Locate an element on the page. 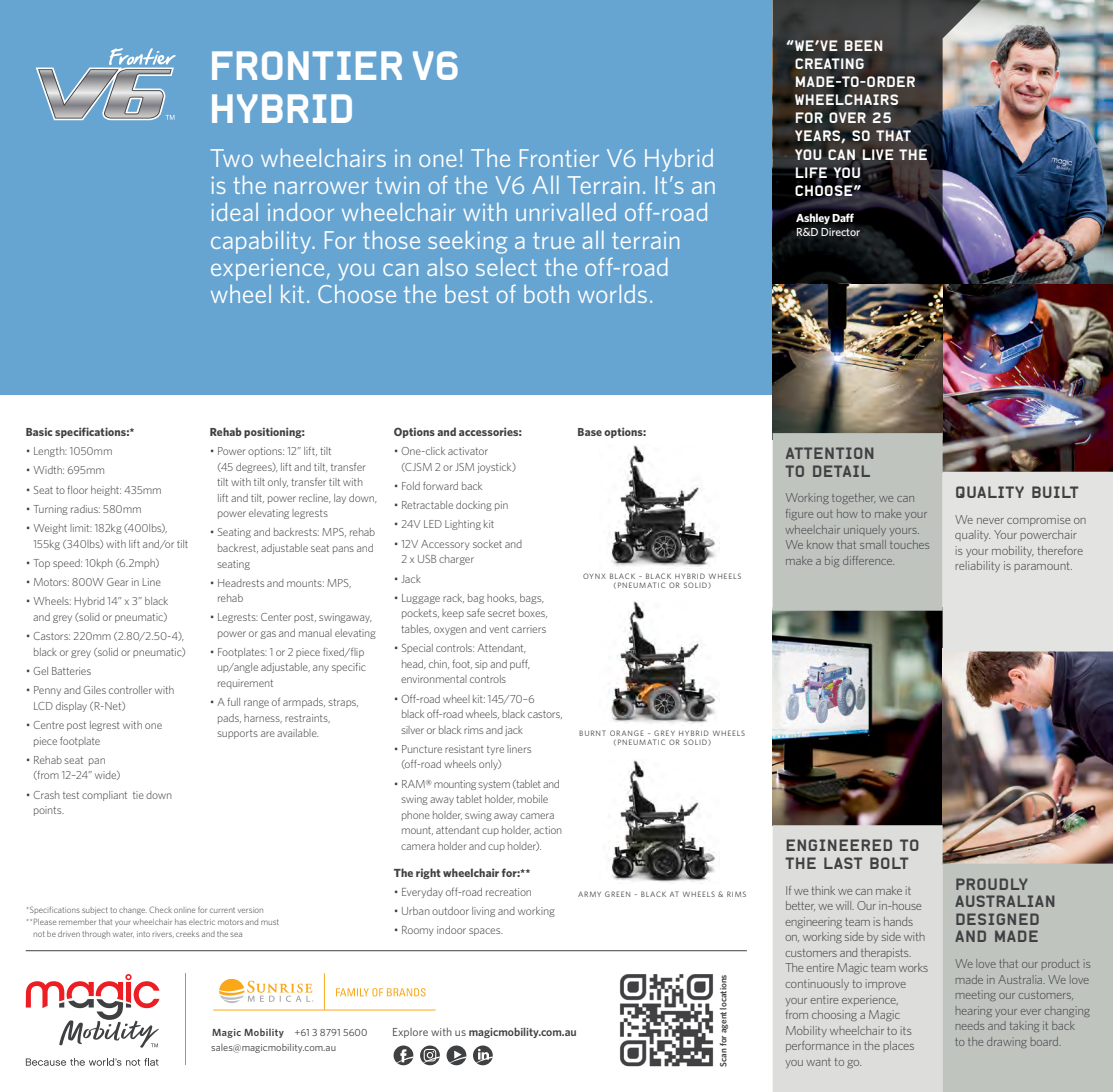  Two is located at coordinates (232, 158).
